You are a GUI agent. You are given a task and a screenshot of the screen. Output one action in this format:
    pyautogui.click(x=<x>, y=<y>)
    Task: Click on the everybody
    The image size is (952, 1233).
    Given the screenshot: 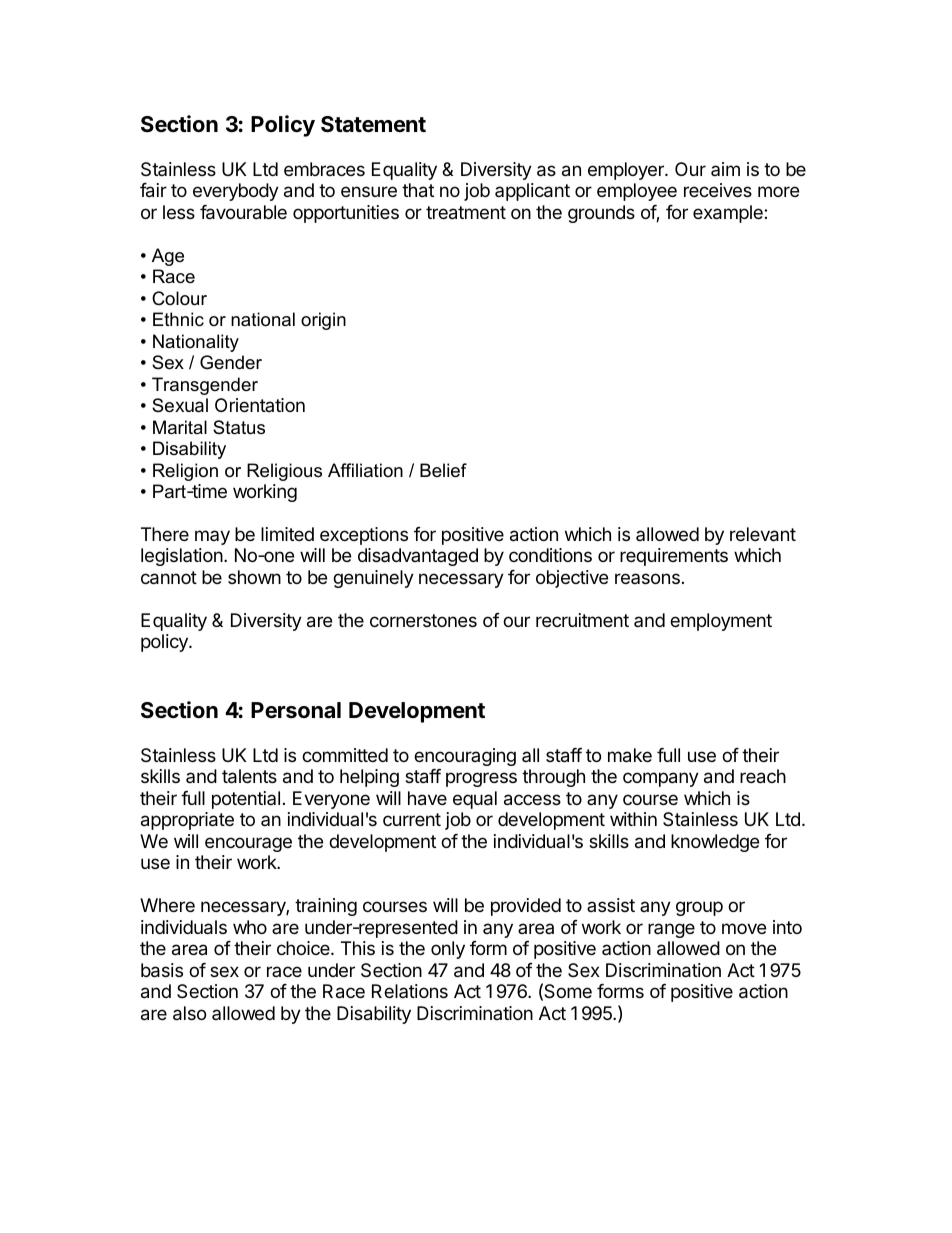 What is the action you would take?
    pyautogui.click(x=236, y=192)
